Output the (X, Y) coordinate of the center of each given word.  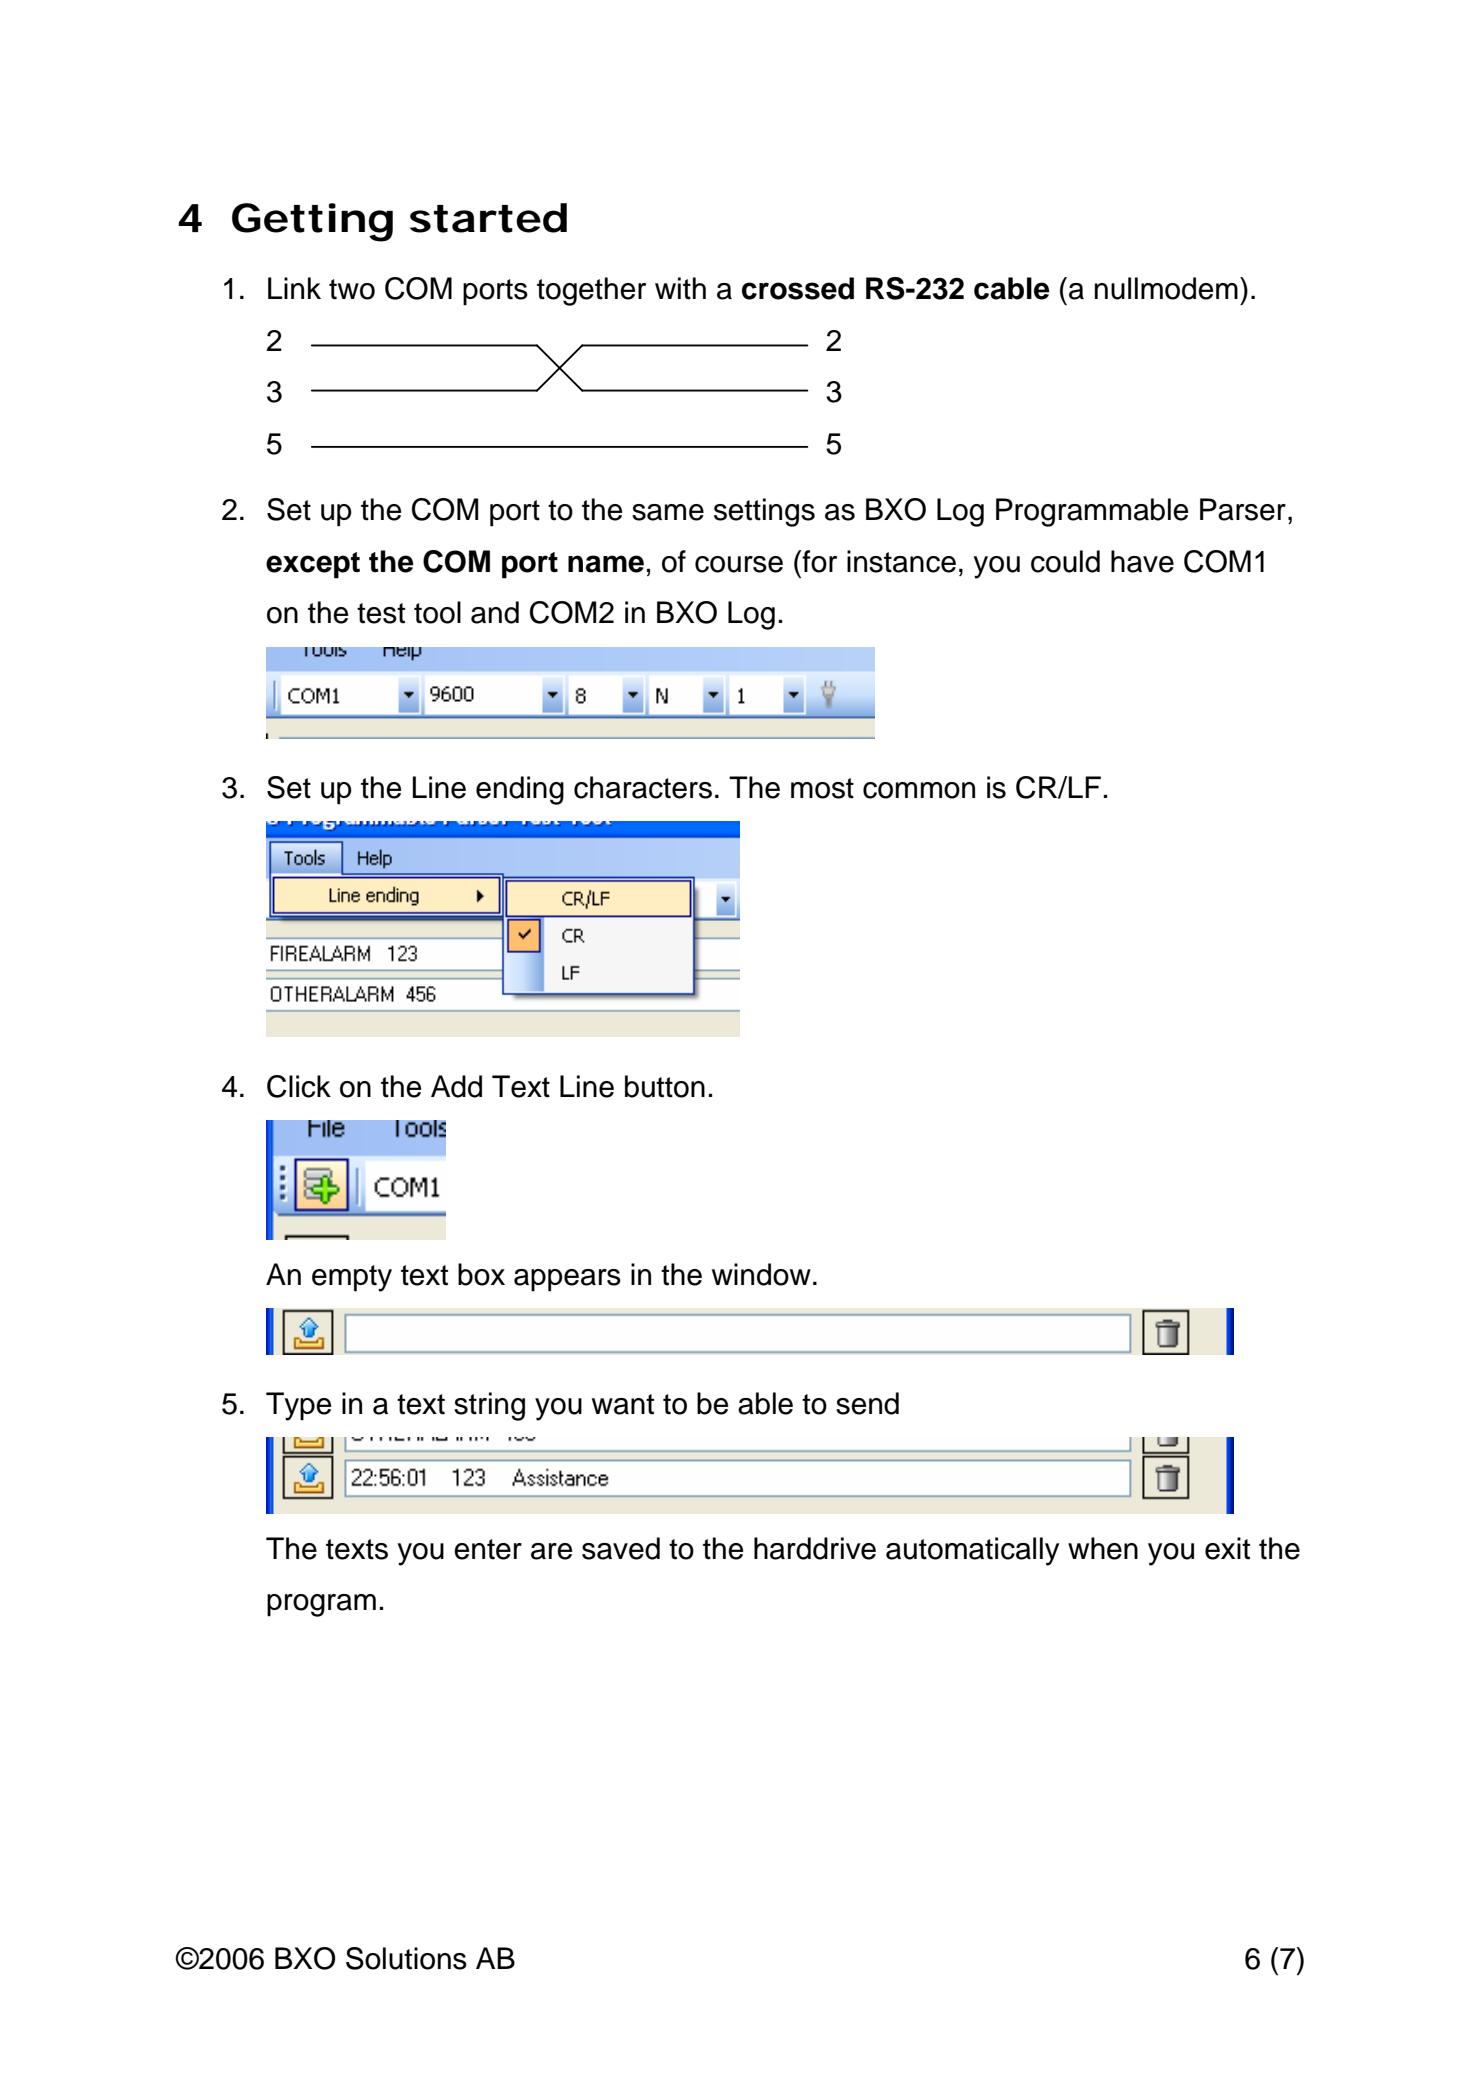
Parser (1243, 509)
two (352, 289)
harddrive (815, 1548)
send (867, 1403)
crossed (798, 288)
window (761, 1274)
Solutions (406, 1958)
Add (456, 1086)
